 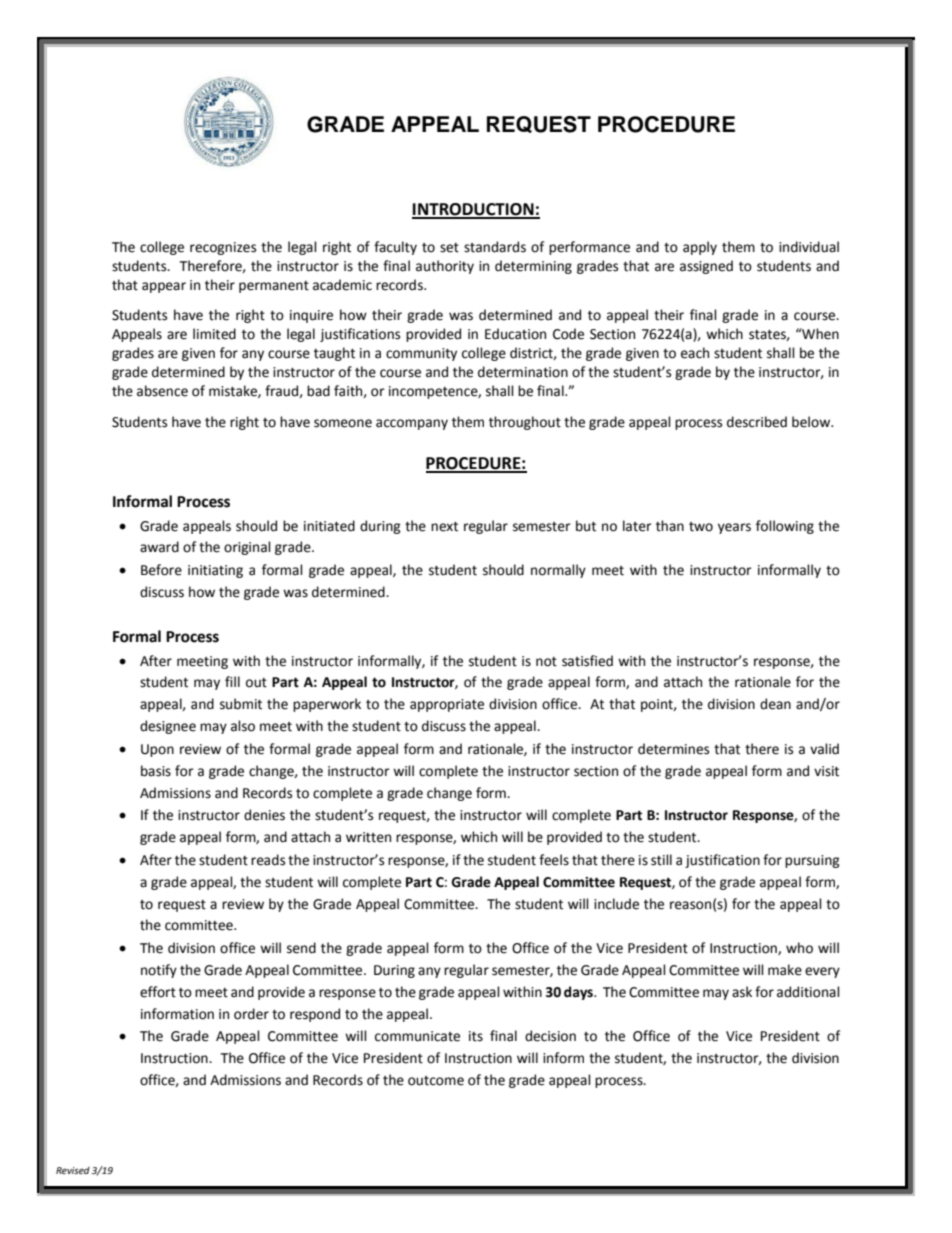 What do you see at coordinates (449, 248) in the screenshot?
I see `set` at bounding box center [449, 248].
